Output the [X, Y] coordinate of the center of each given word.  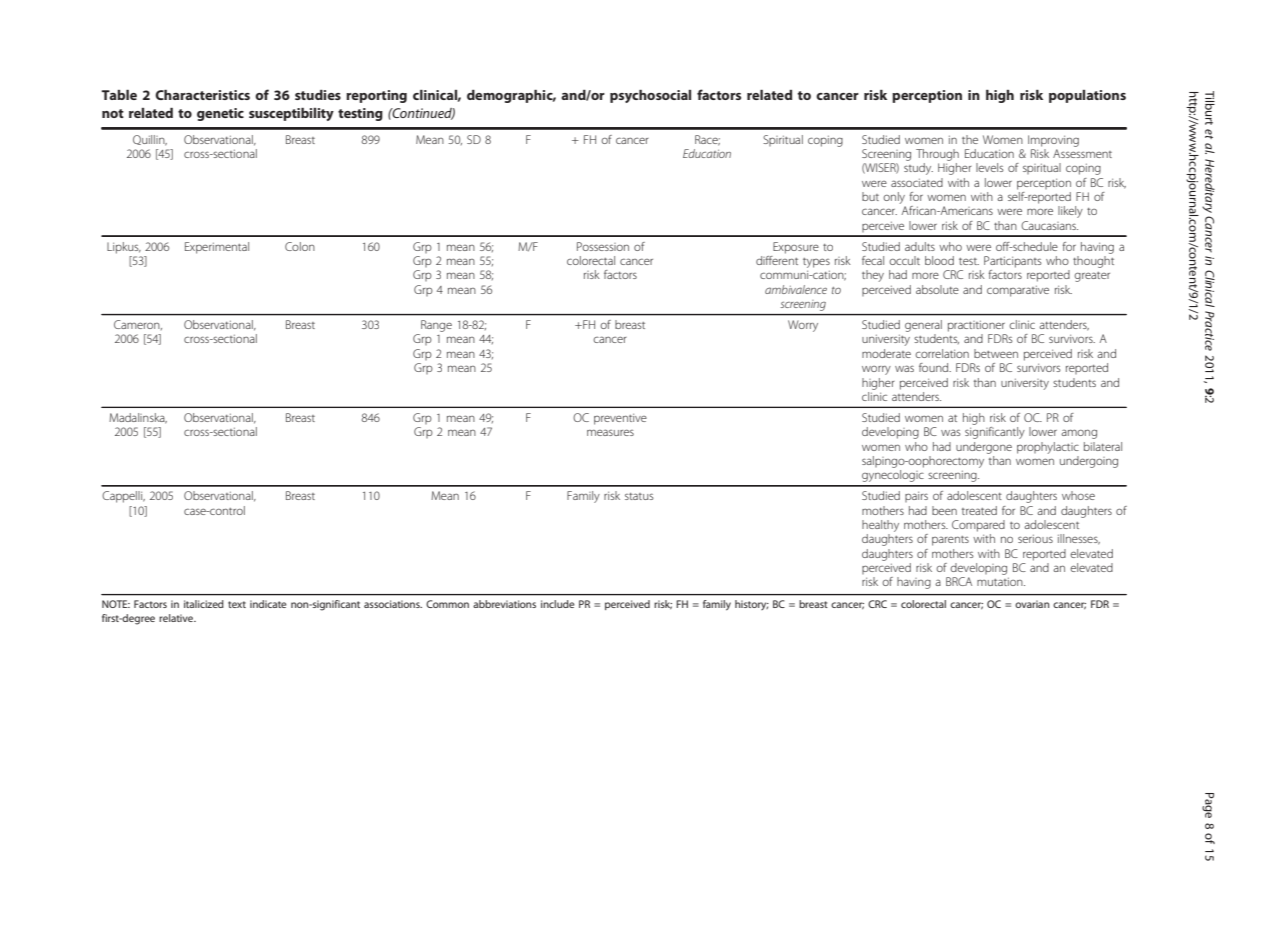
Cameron [138, 325]
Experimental [217, 248]
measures [610, 432]
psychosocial [650, 96]
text [237, 604]
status [639, 496]
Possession [603, 246]
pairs [916, 496]
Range [436, 326]
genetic [220, 114]
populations [1087, 96]
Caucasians [1049, 225]
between [996, 353]
